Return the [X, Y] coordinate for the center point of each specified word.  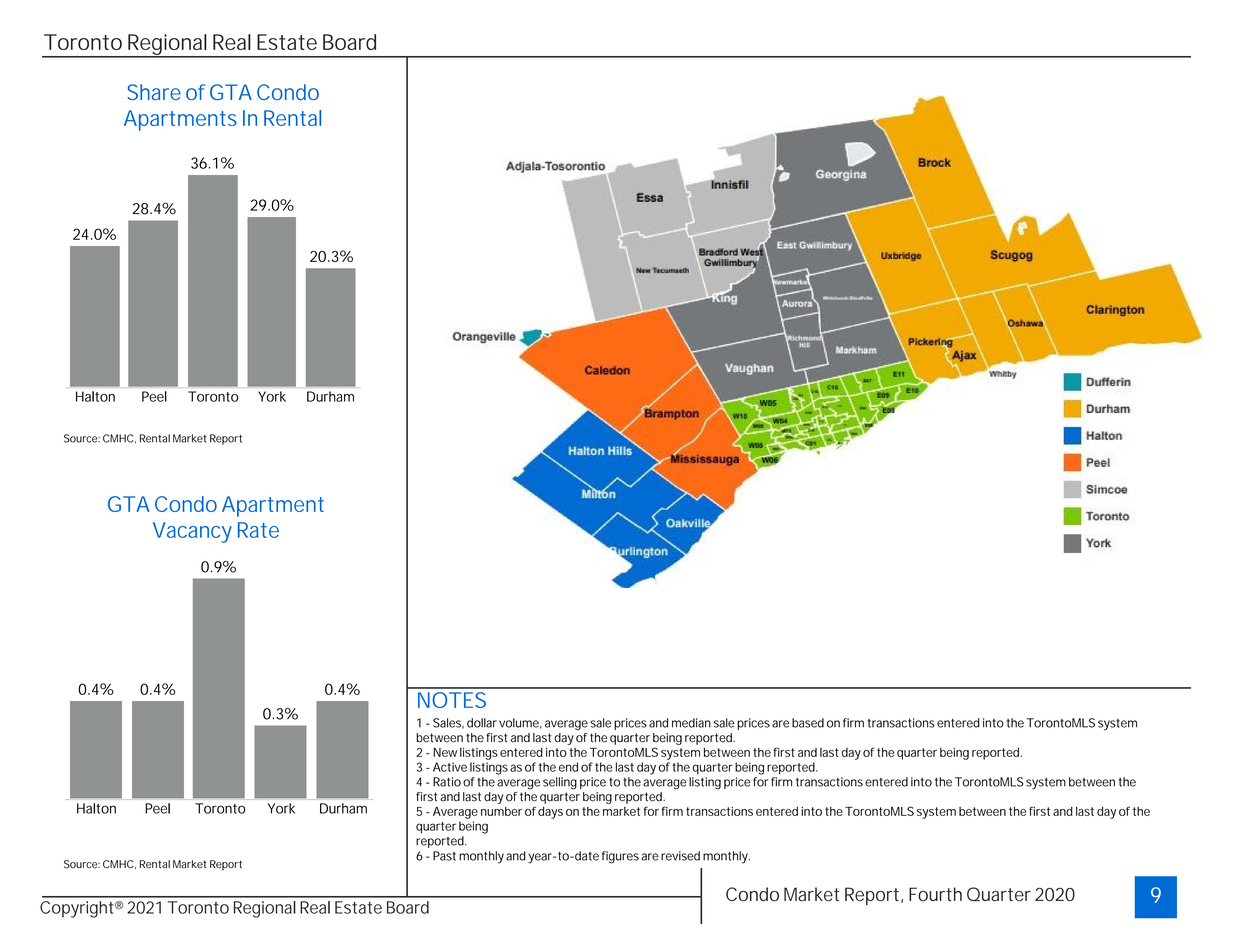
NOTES [452, 700]
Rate [258, 530]
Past [444, 856]
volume [519, 723]
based [808, 723]
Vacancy [192, 532]
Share [154, 92]
